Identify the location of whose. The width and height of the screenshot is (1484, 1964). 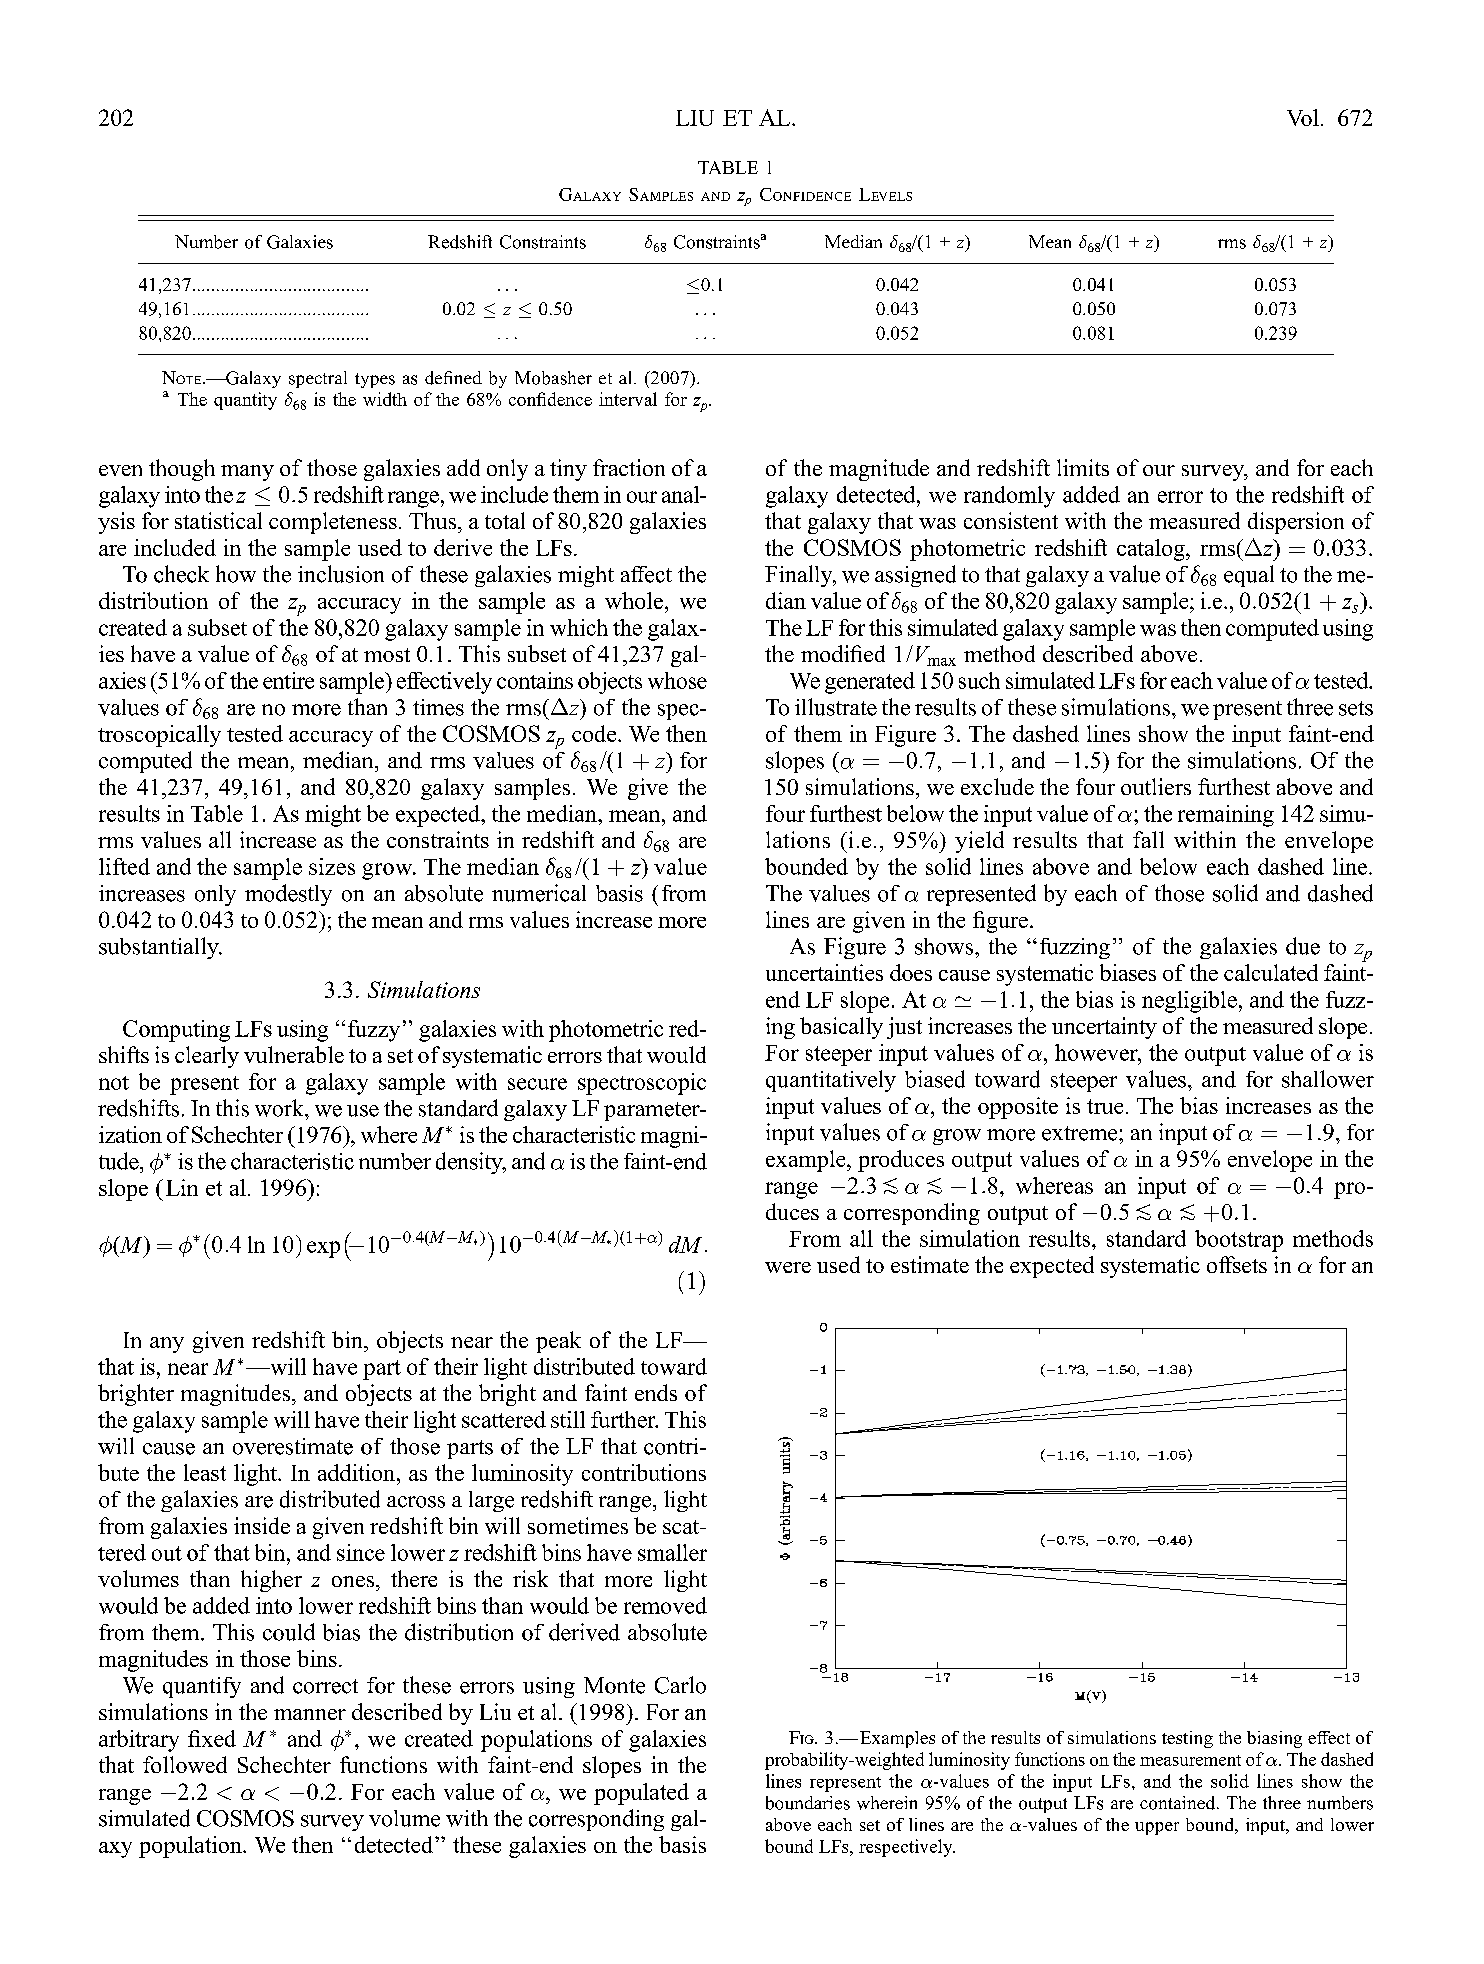
(677, 680).
